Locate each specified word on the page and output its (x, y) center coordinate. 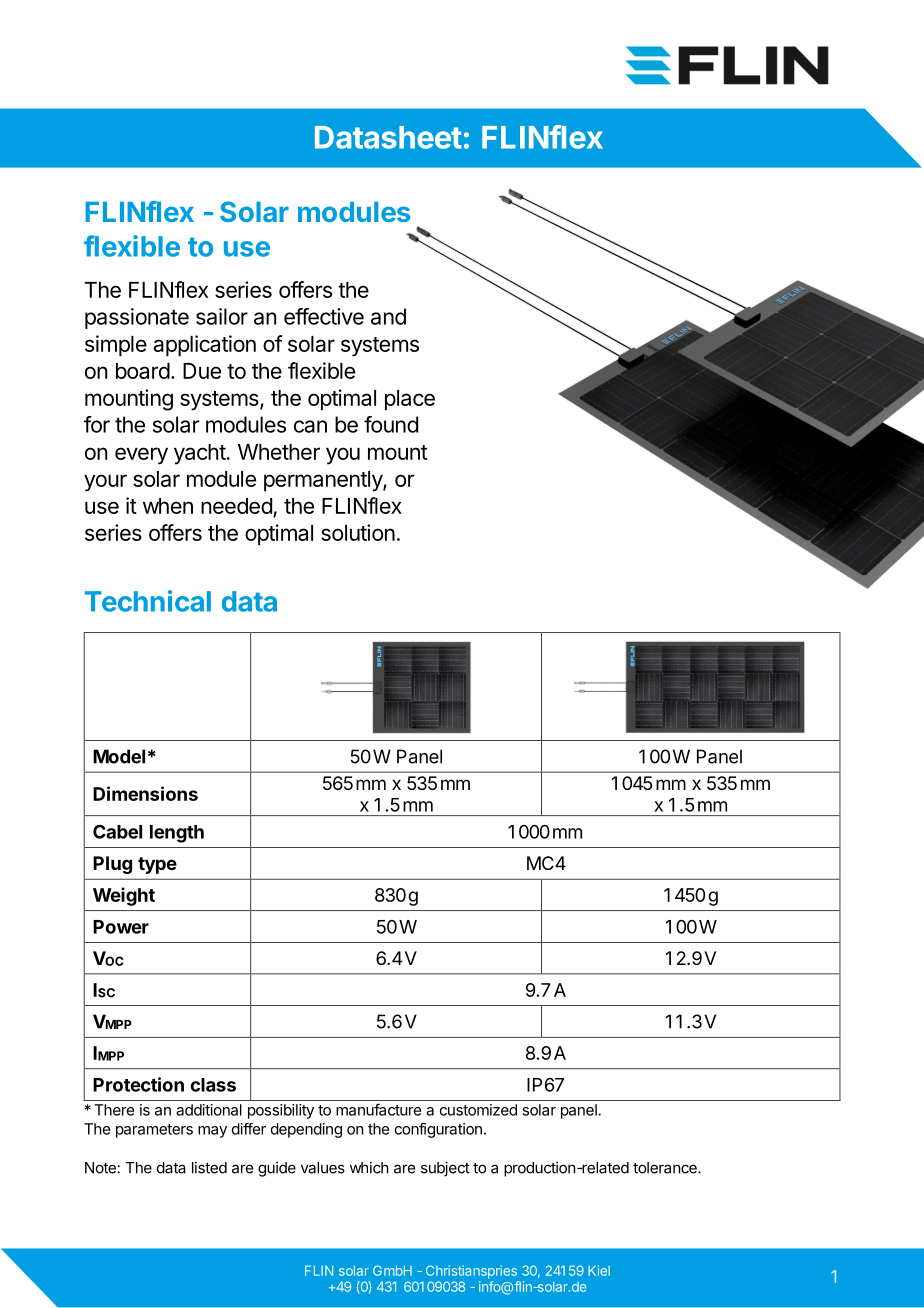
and (388, 316)
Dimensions (145, 793)
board (143, 371)
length (177, 834)
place (410, 400)
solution (358, 532)
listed (209, 1167)
